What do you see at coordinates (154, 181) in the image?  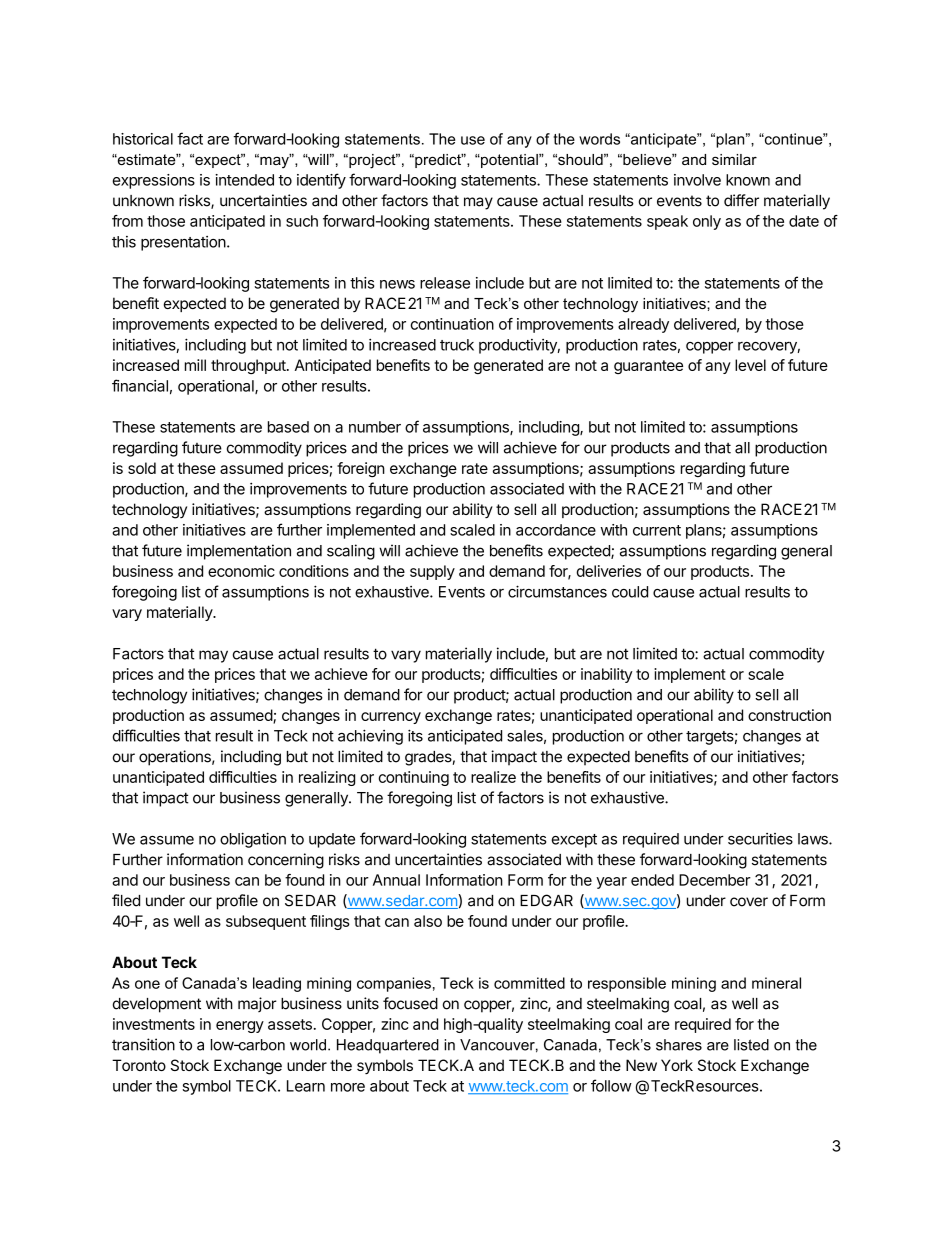 I see `expressions` at bounding box center [154, 181].
